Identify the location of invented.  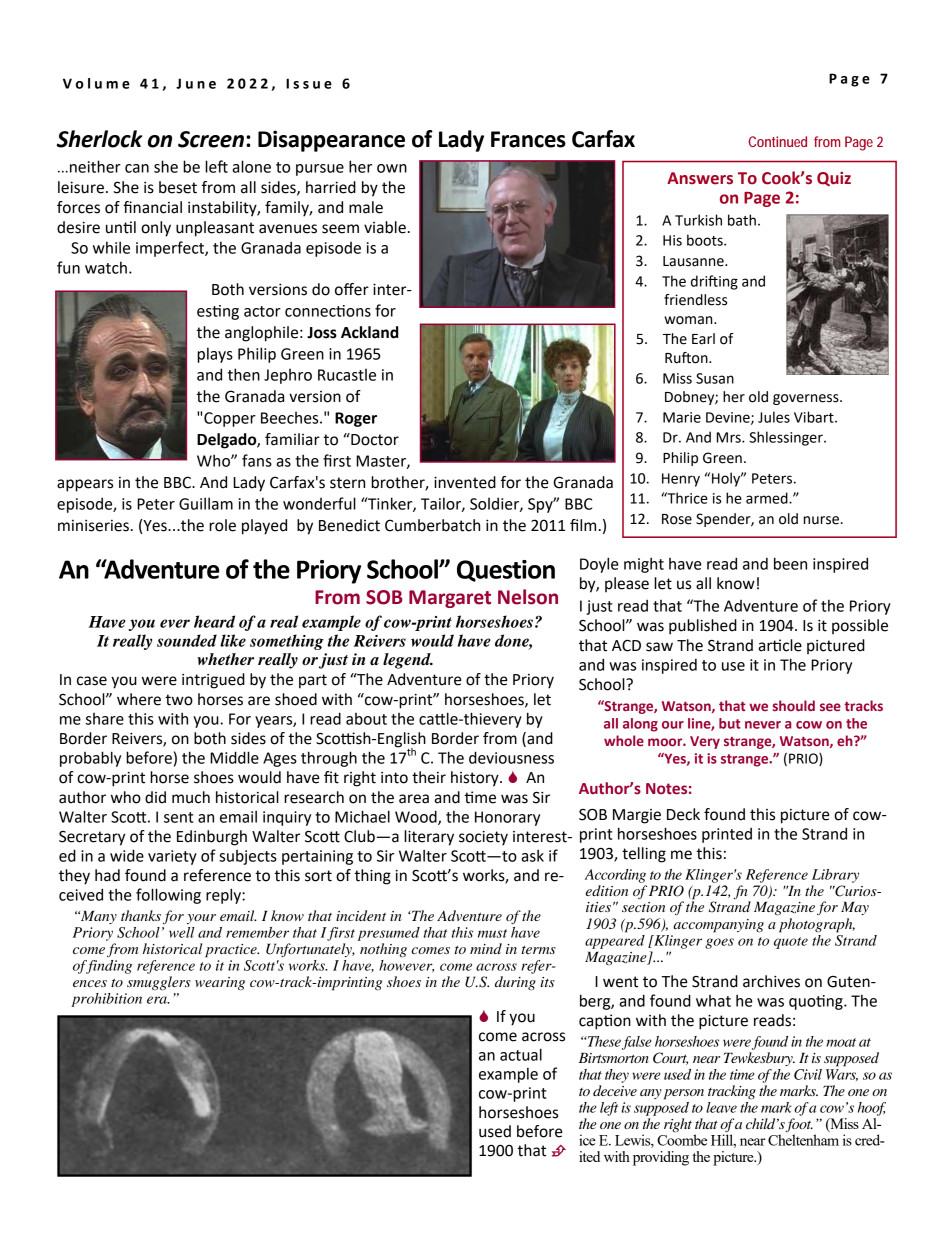
(465, 482).
